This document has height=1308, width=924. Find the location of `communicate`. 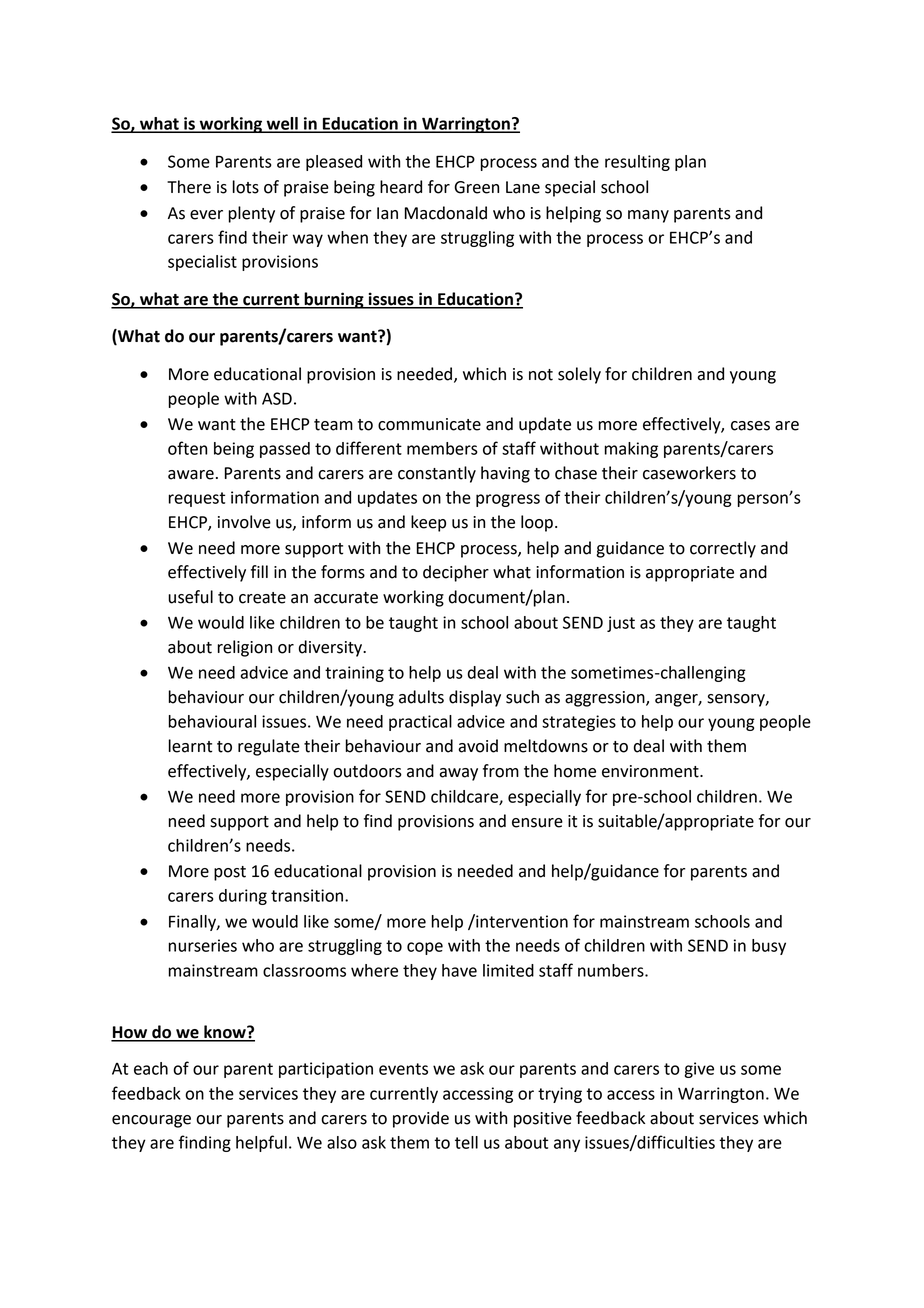

communicate is located at coordinates (429, 424).
